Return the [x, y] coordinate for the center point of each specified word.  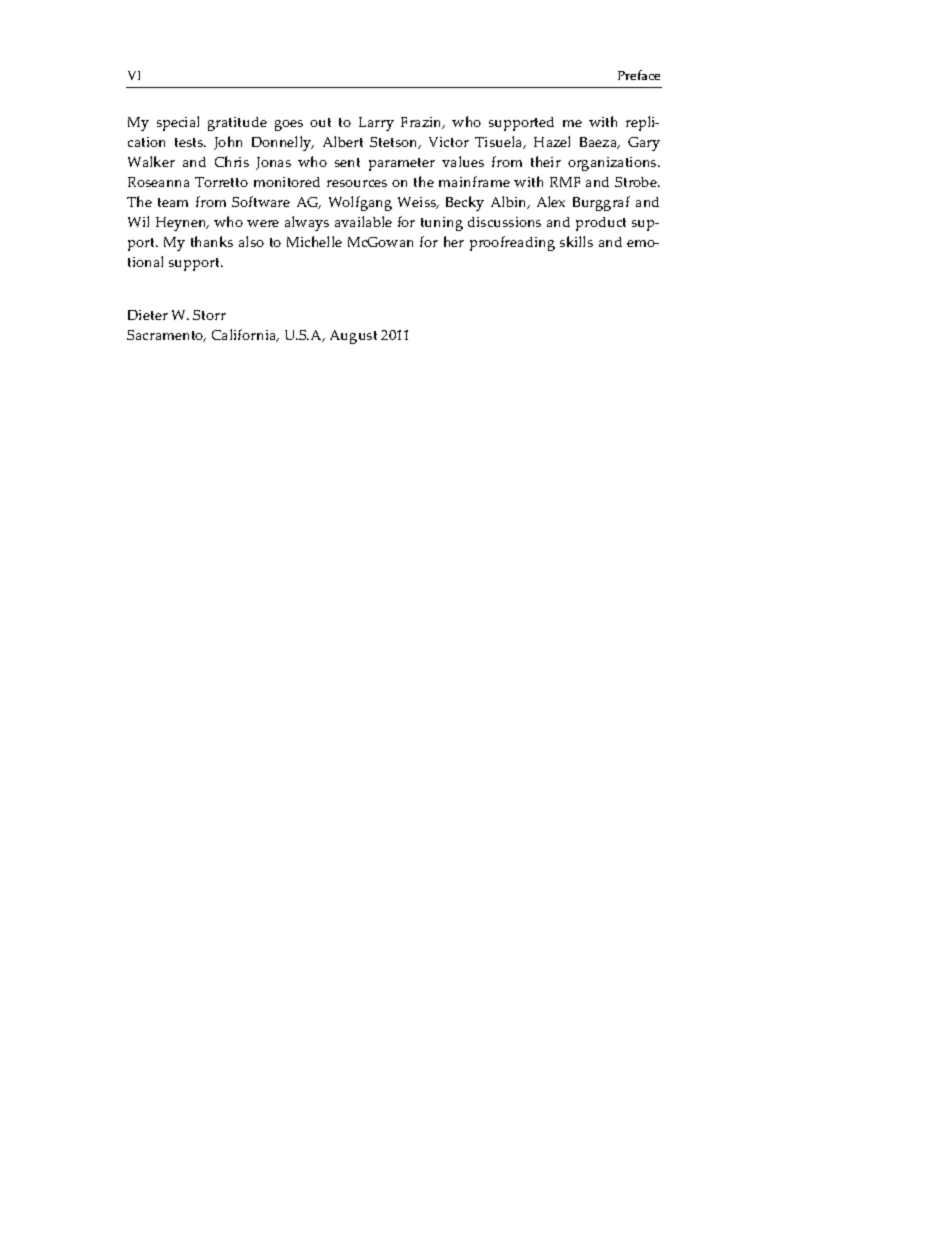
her [454, 241]
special [178, 123]
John [228, 143]
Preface [639, 75]
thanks [212, 241]
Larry [376, 124]
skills [576, 241]
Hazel [552, 141]
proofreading [512, 243]
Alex [551, 201]
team [173, 202]
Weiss [418, 203]
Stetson [395, 143]
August [353, 337]
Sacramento [166, 336]
